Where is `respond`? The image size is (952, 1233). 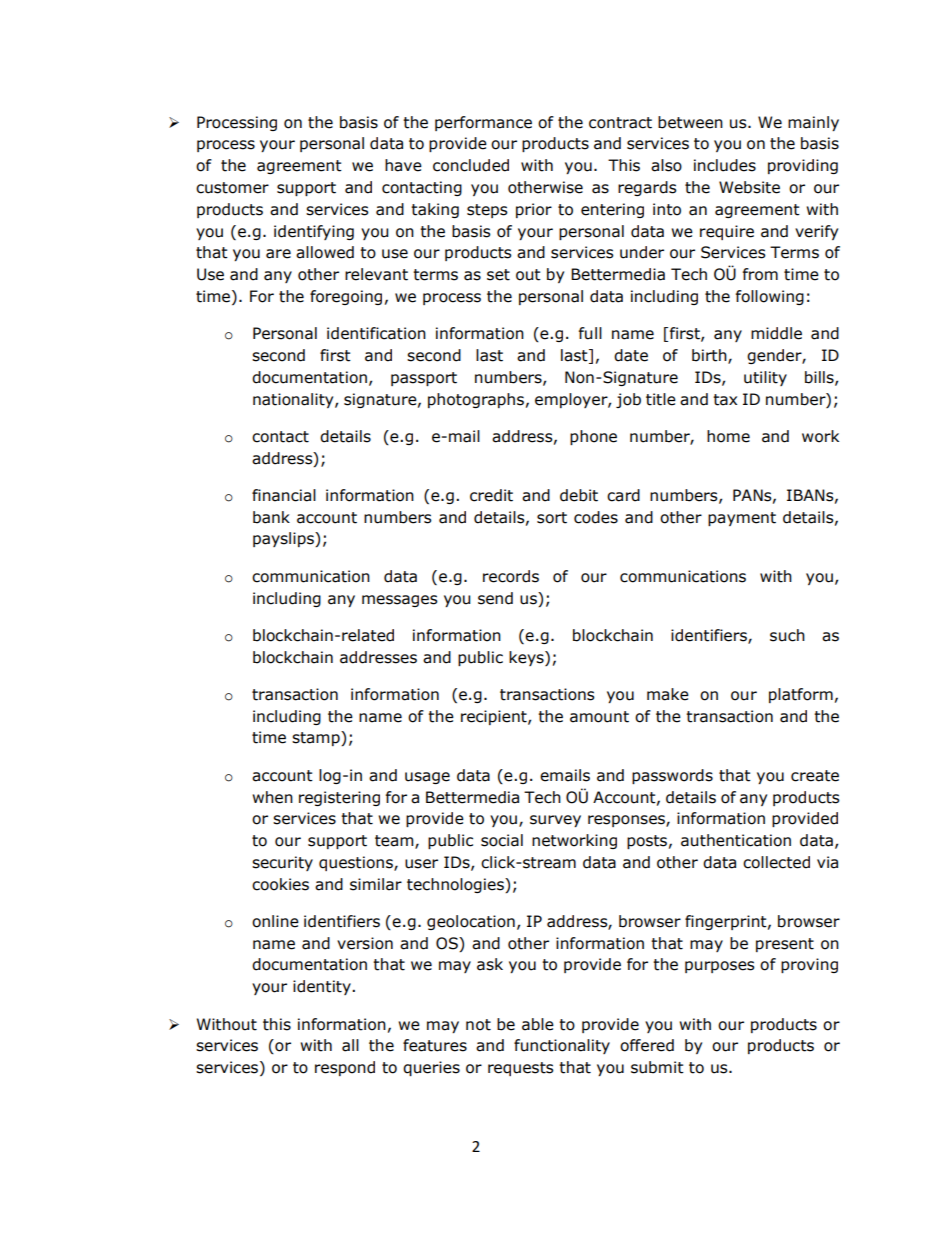
respond is located at coordinates (345, 1068).
